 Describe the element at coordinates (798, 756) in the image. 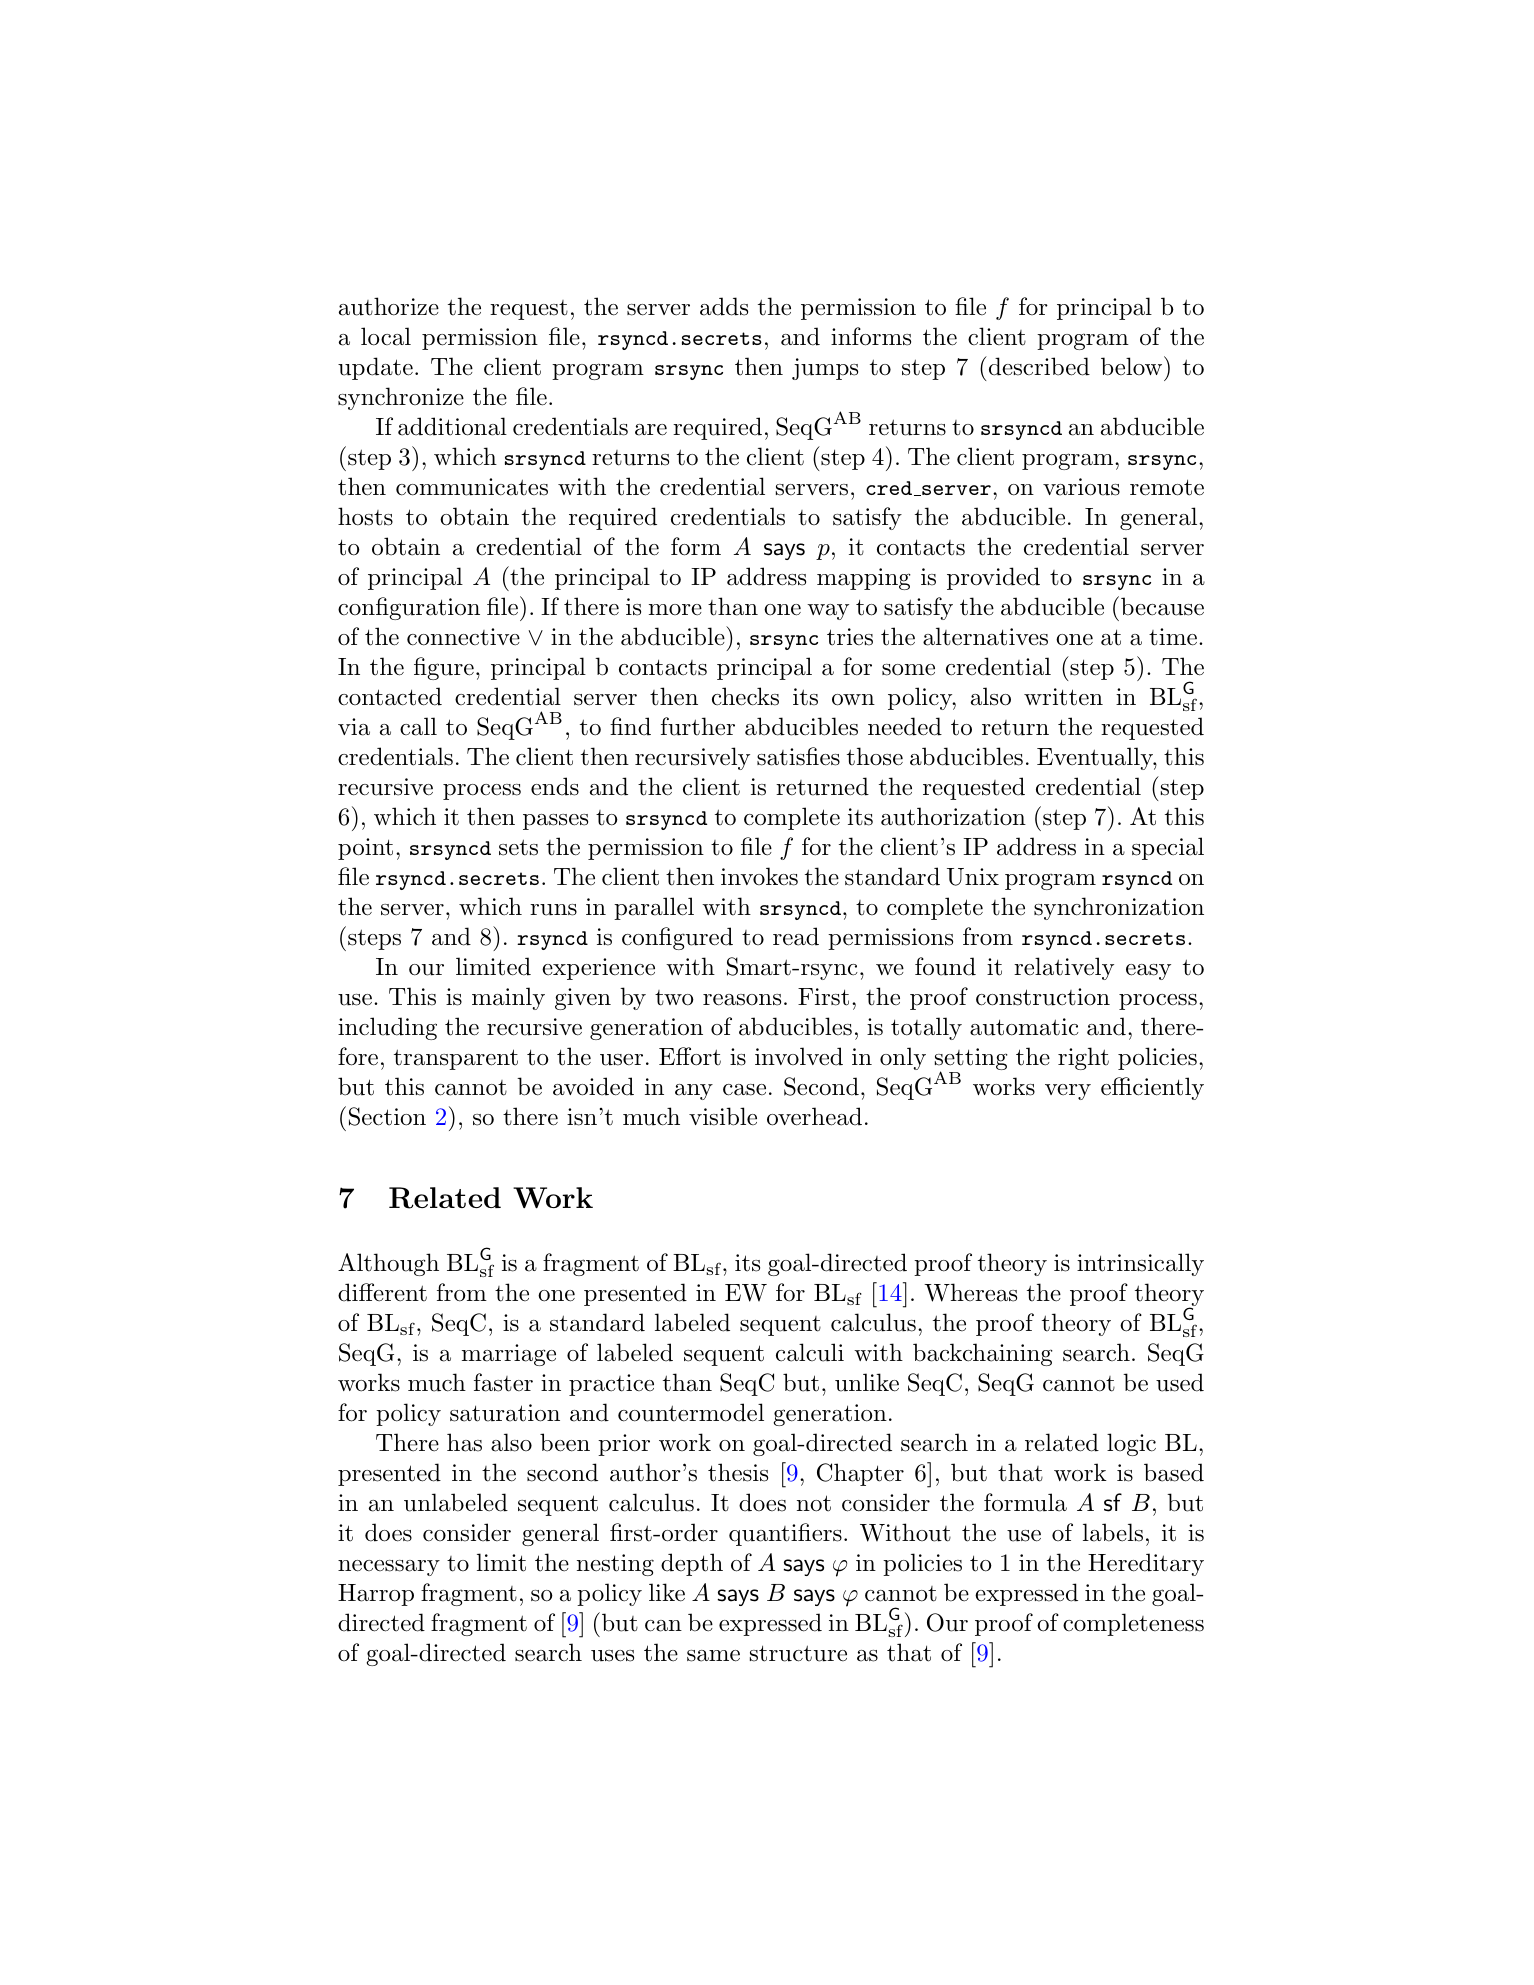

I see `satisfies` at that location.
